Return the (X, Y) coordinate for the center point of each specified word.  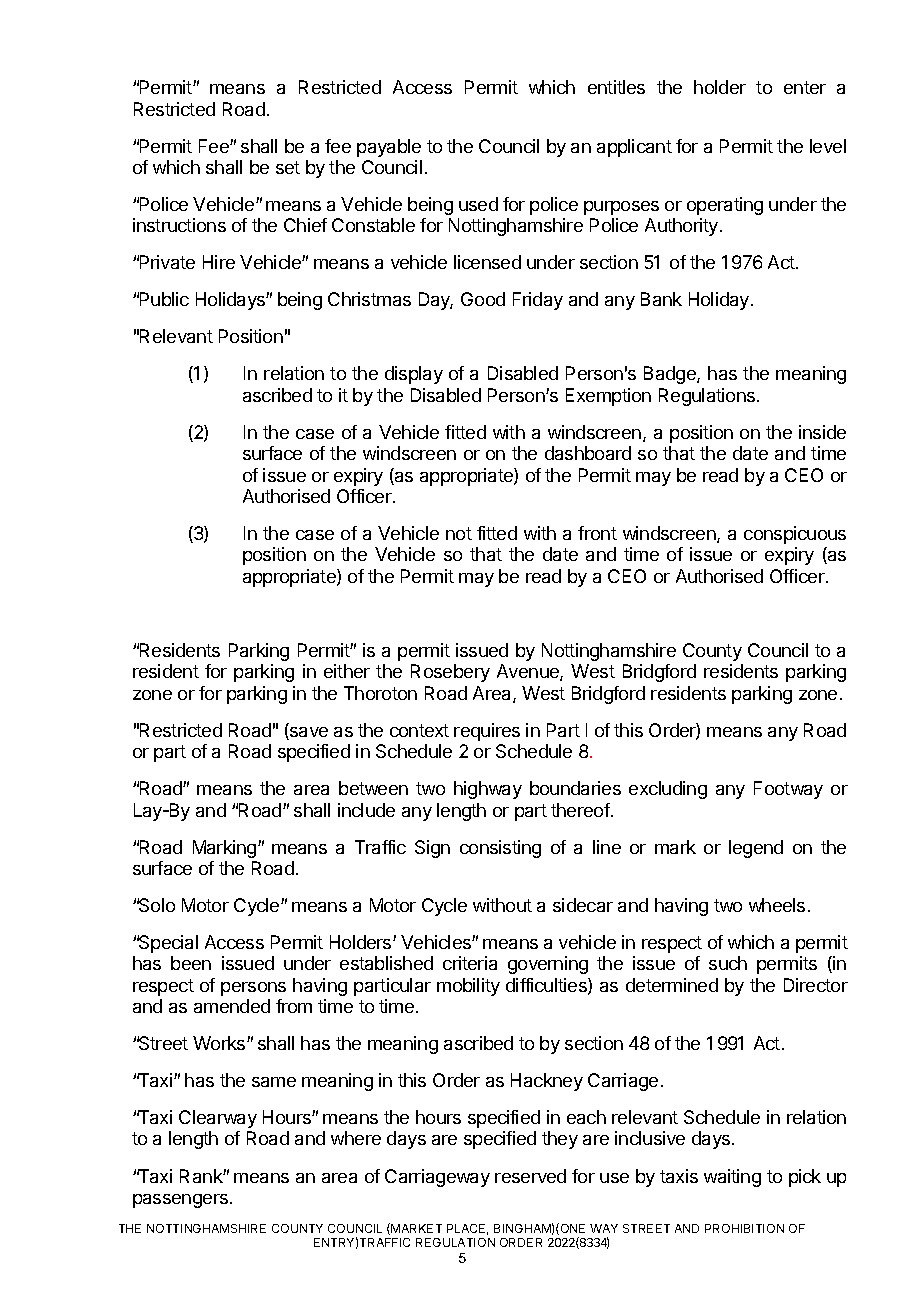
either (347, 671)
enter (805, 87)
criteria (470, 963)
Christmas (369, 299)
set (288, 167)
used (478, 204)
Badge (671, 375)
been (191, 963)
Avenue (529, 672)
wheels (777, 905)
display (414, 375)
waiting (732, 1178)
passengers (180, 1201)
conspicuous (795, 535)
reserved (530, 1176)
